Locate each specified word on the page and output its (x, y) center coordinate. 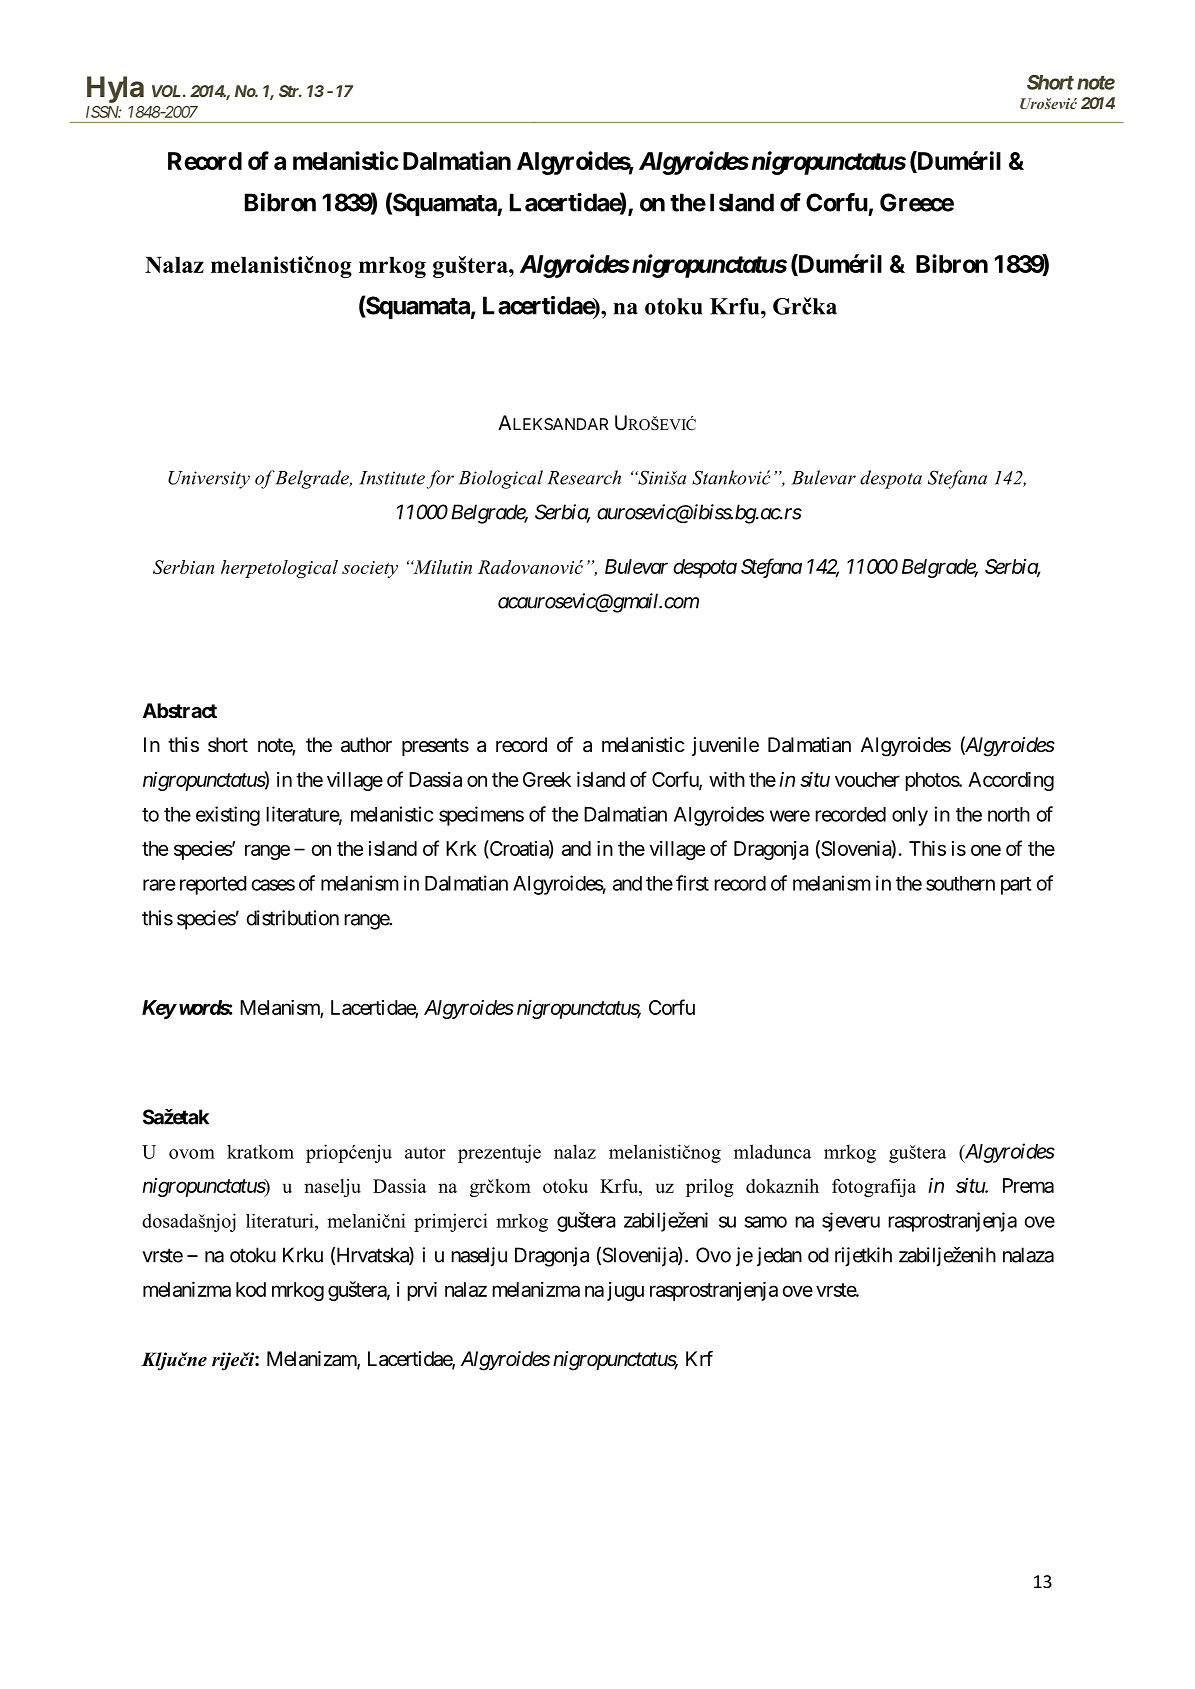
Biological (501, 479)
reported (213, 885)
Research (584, 477)
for (440, 479)
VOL (168, 91)
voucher (867, 779)
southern (960, 883)
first (692, 883)
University (209, 480)
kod (251, 1289)
